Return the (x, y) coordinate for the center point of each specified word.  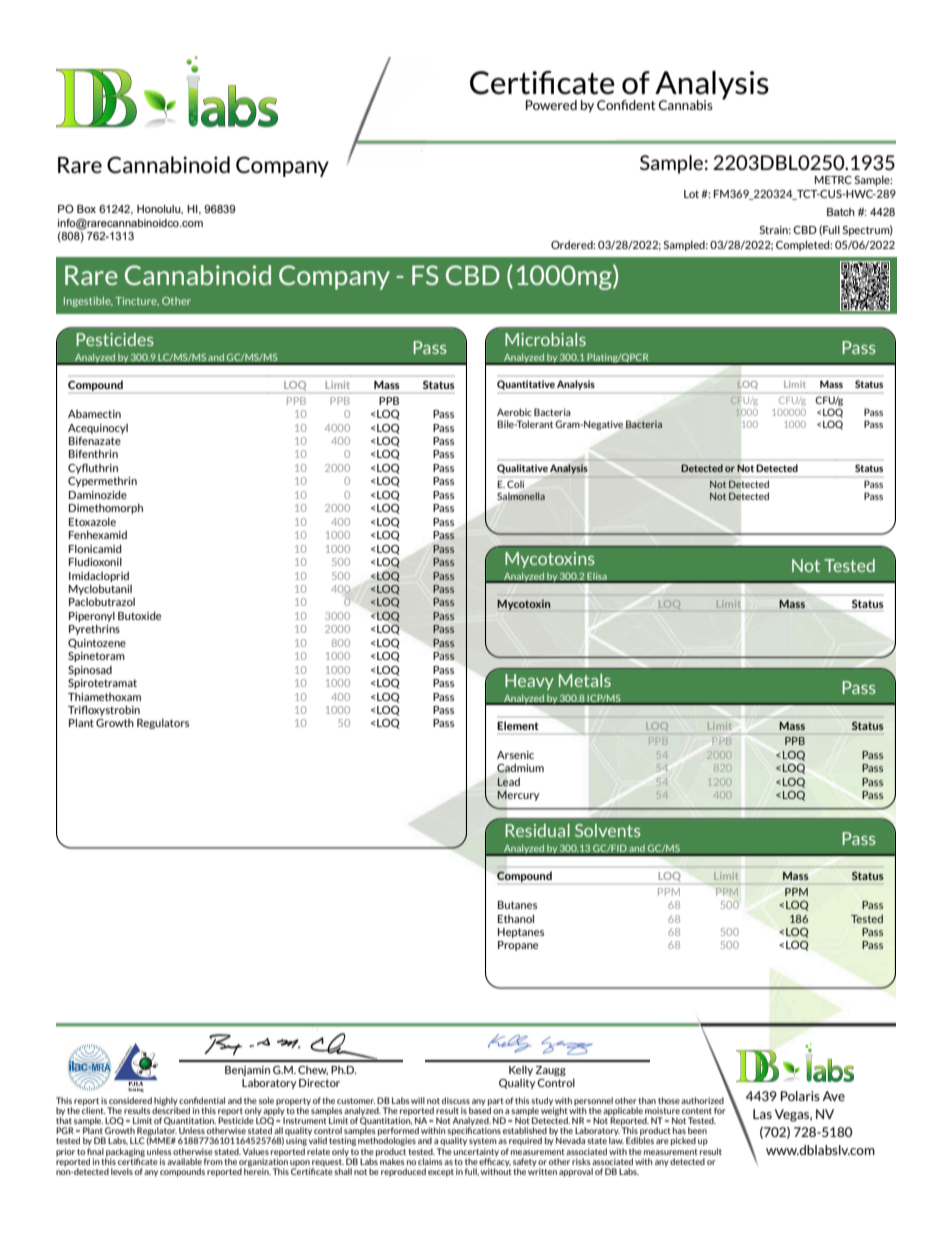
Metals (585, 680)
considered (130, 1100)
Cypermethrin (102, 481)
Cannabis (686, 105)
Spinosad (90, 671)
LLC (137, 1140)
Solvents (608, 830)
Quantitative (526, 385)
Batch (841, 212)
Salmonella (521, 496)
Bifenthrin (93, 453)
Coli (515, 484)
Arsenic (515, 755)
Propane (518, 946)
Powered (551, 105)
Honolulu (160, 209)
